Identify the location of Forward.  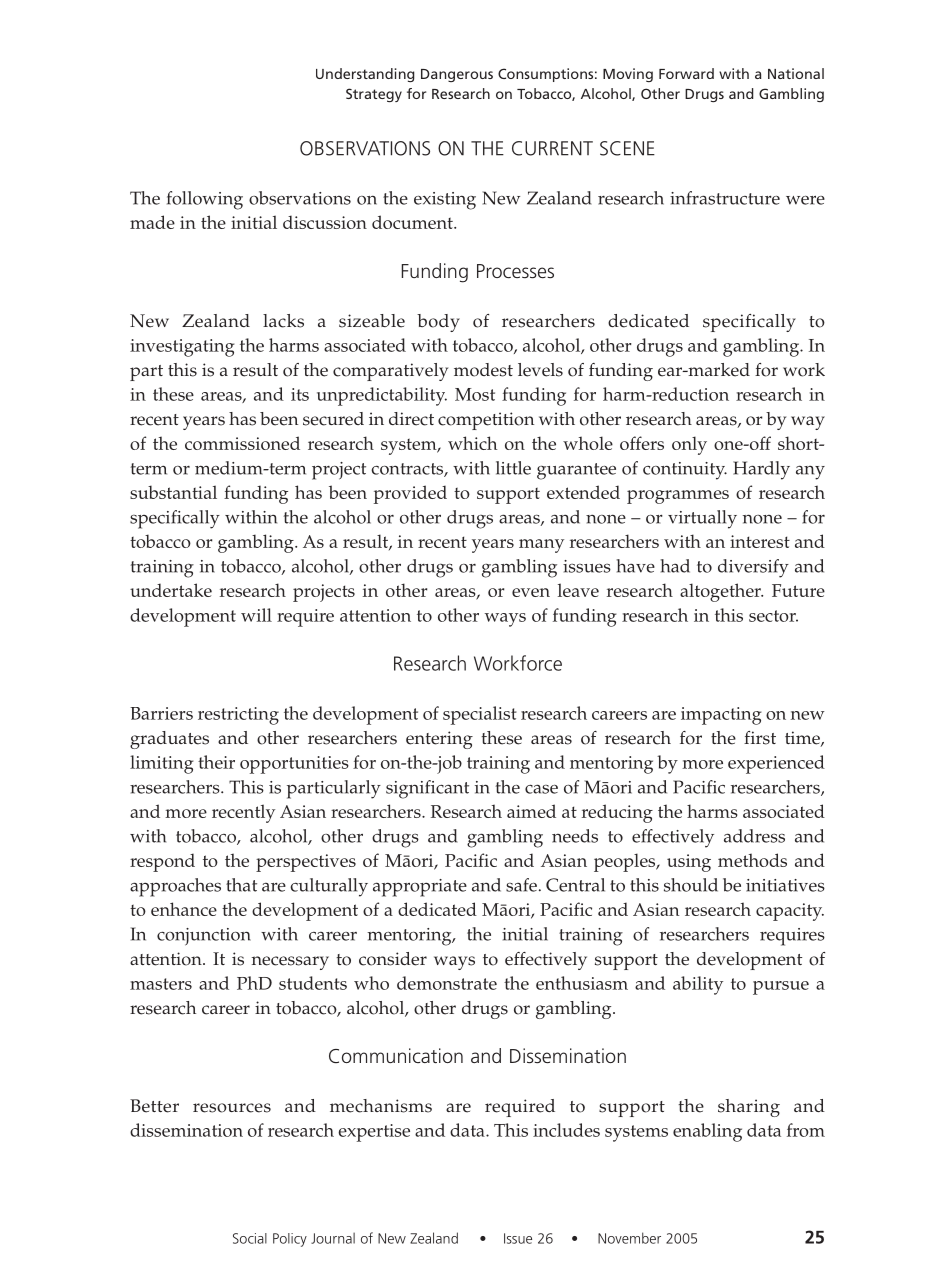
(686, 73).
